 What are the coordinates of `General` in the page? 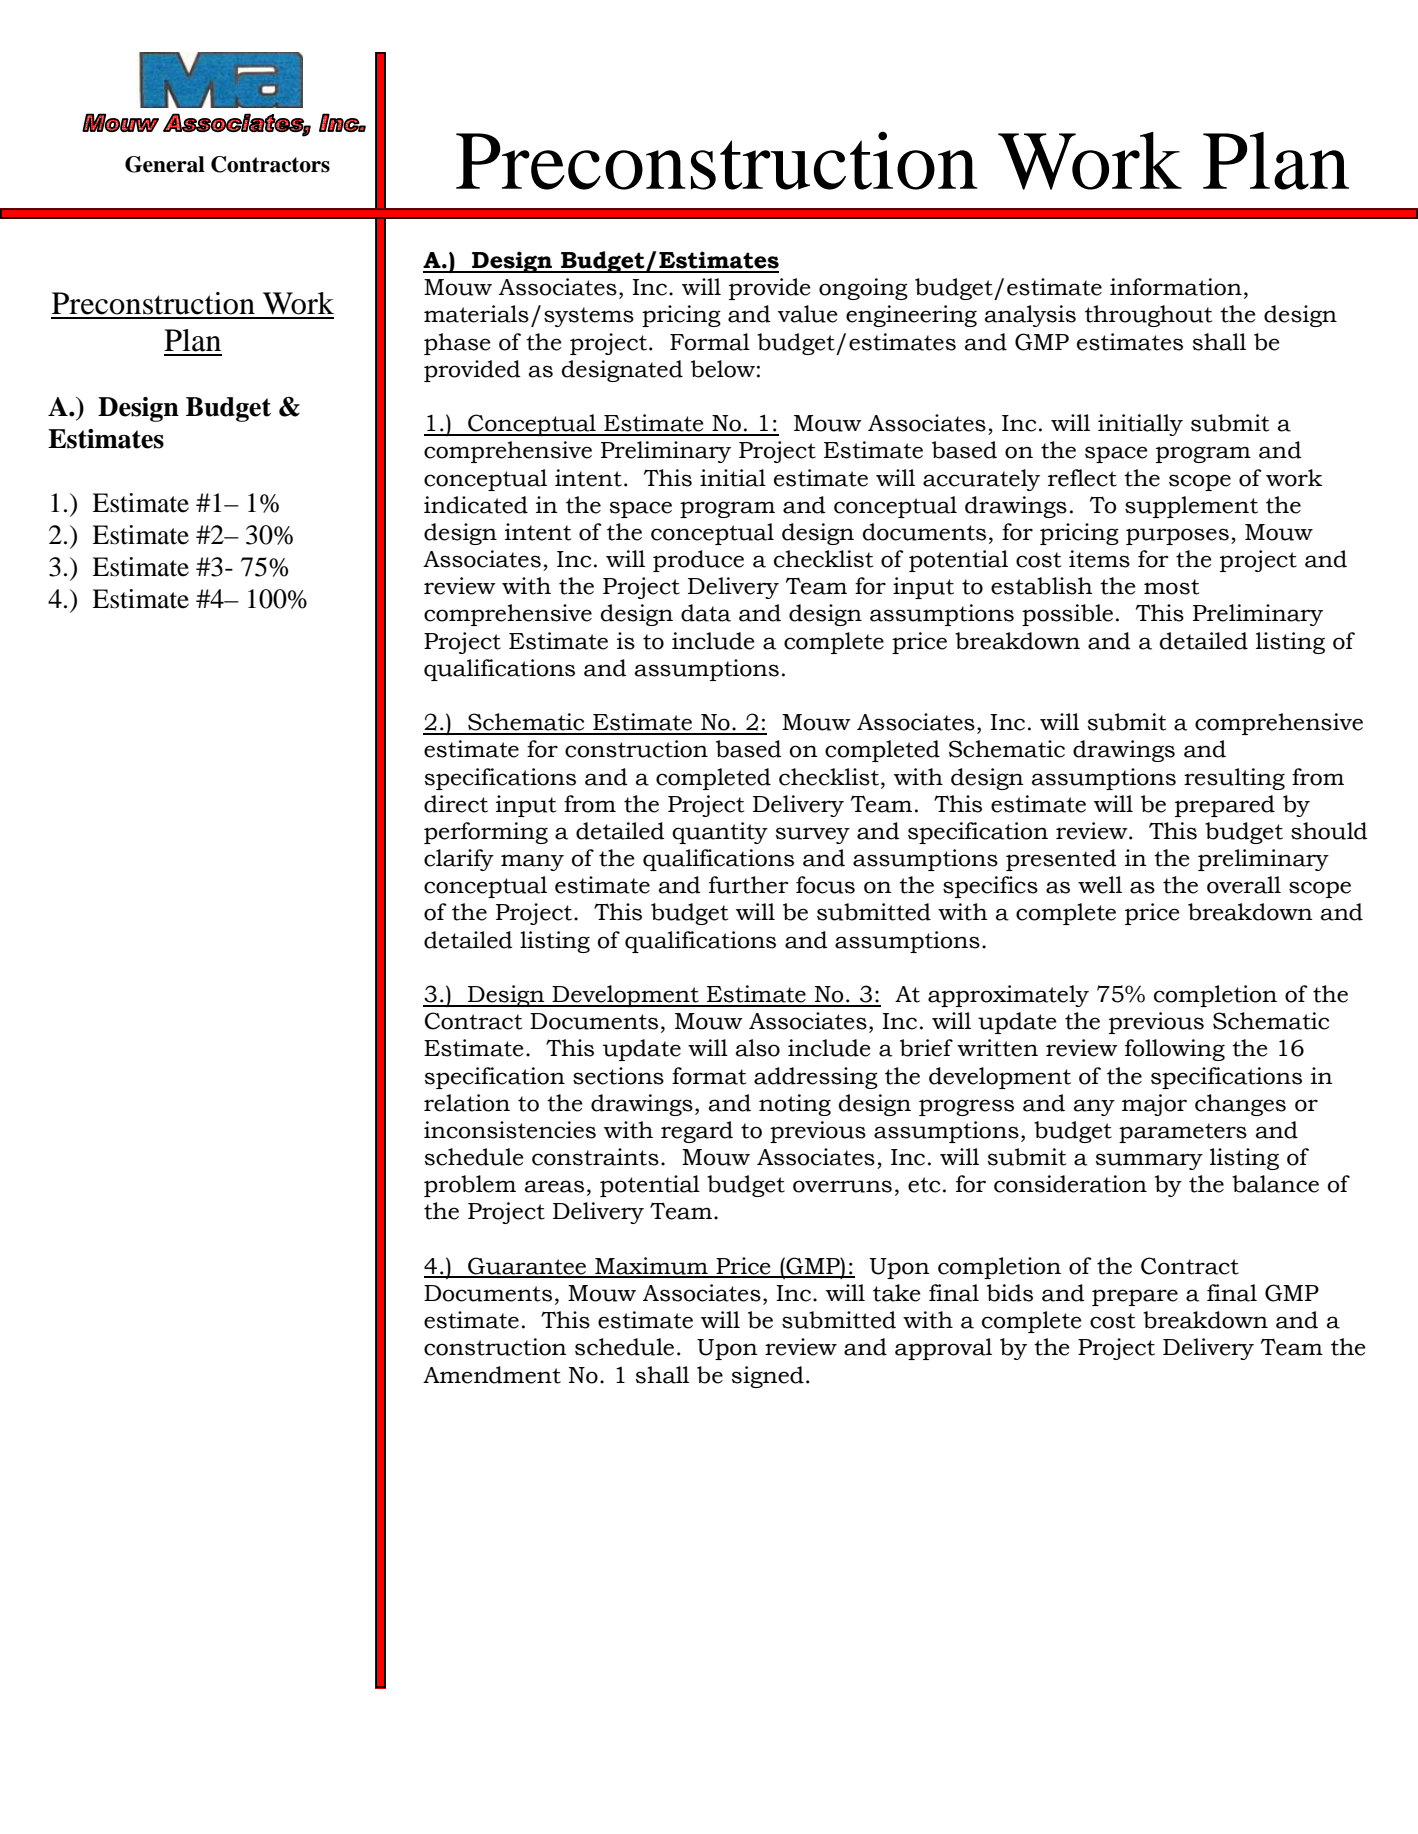 It's located at (165, 164).
